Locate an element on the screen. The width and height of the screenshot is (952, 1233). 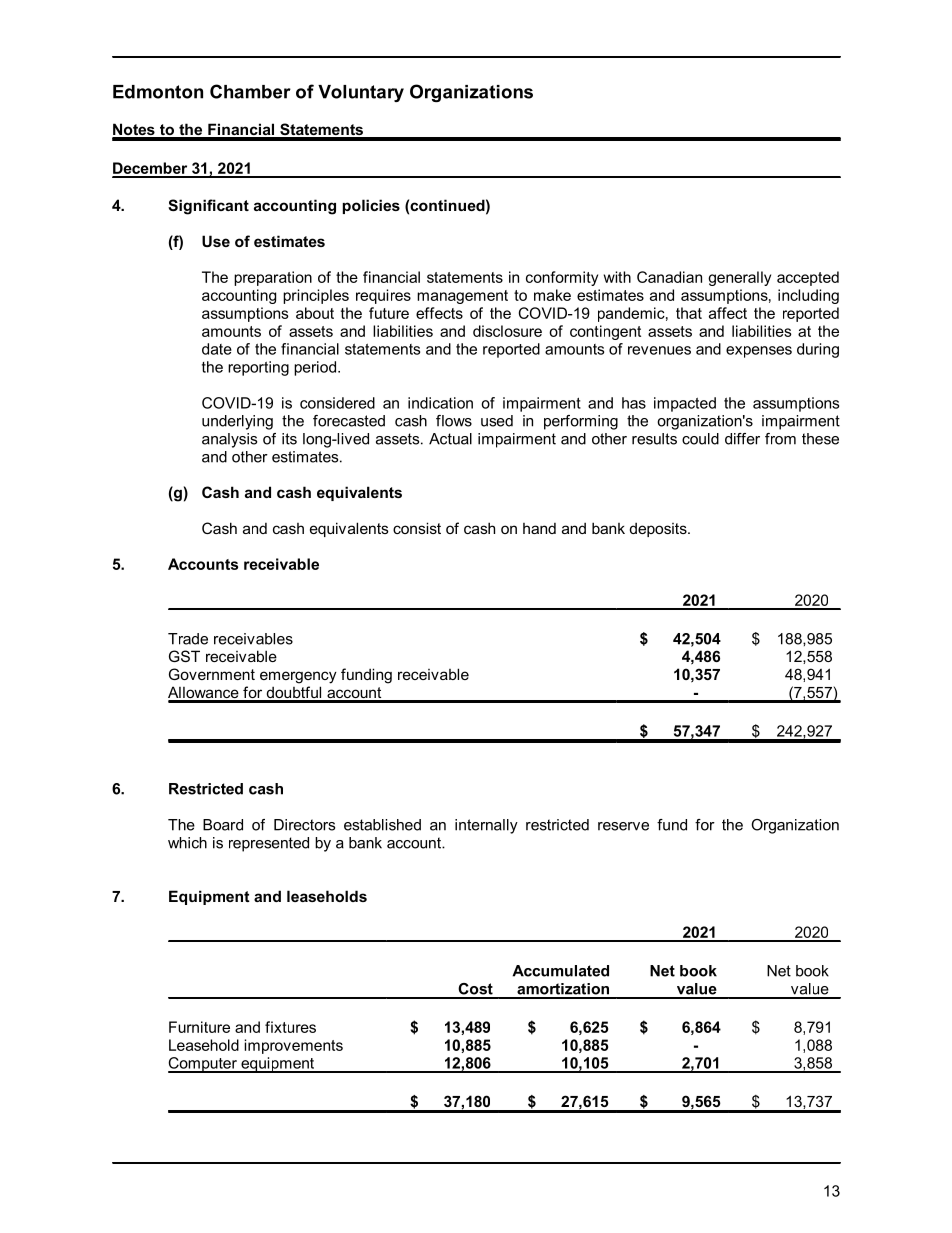
generally is located at coordinates (739, 278).
